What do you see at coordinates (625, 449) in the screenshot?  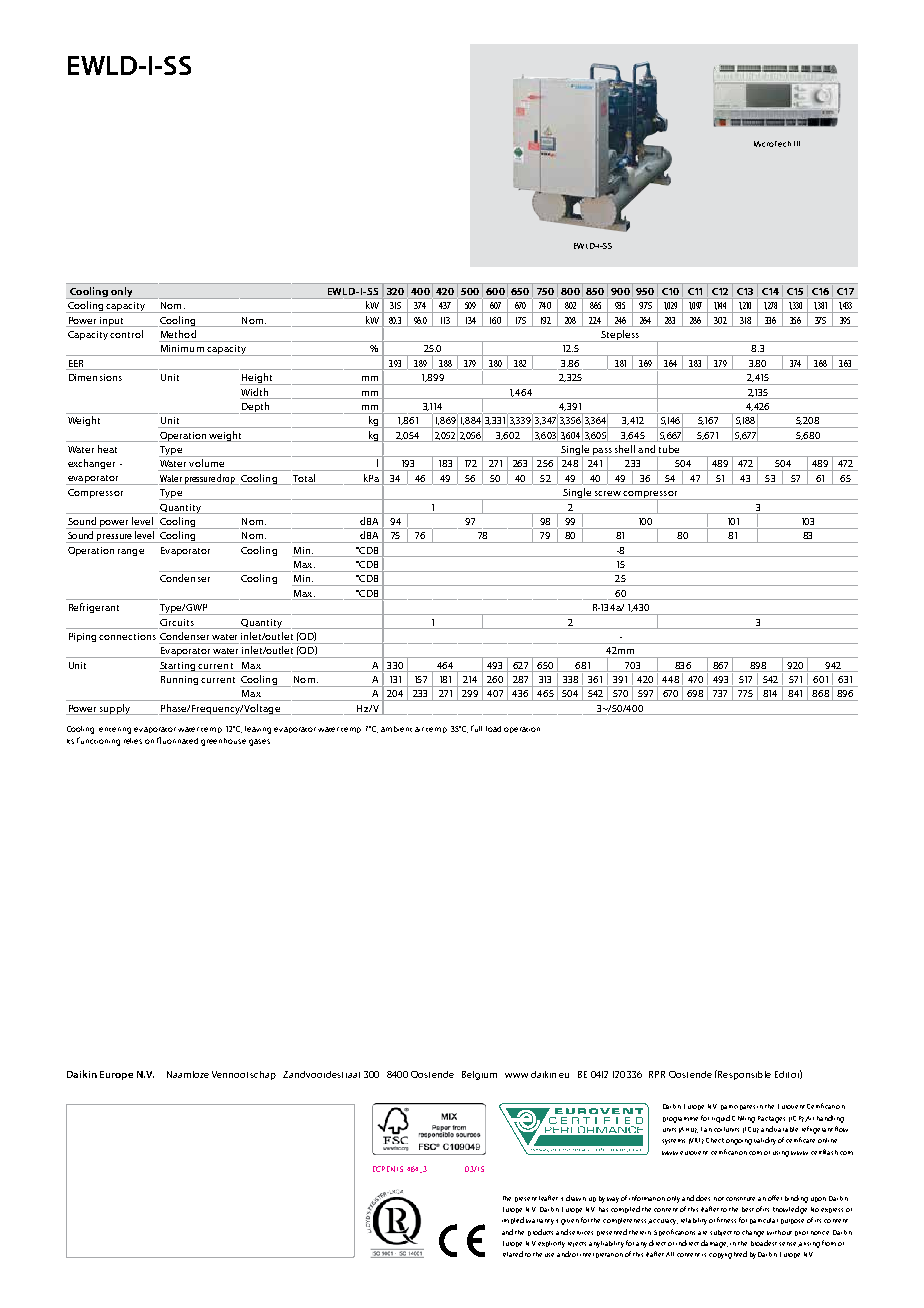 I see `shell` at bounding box center [625, 449].
